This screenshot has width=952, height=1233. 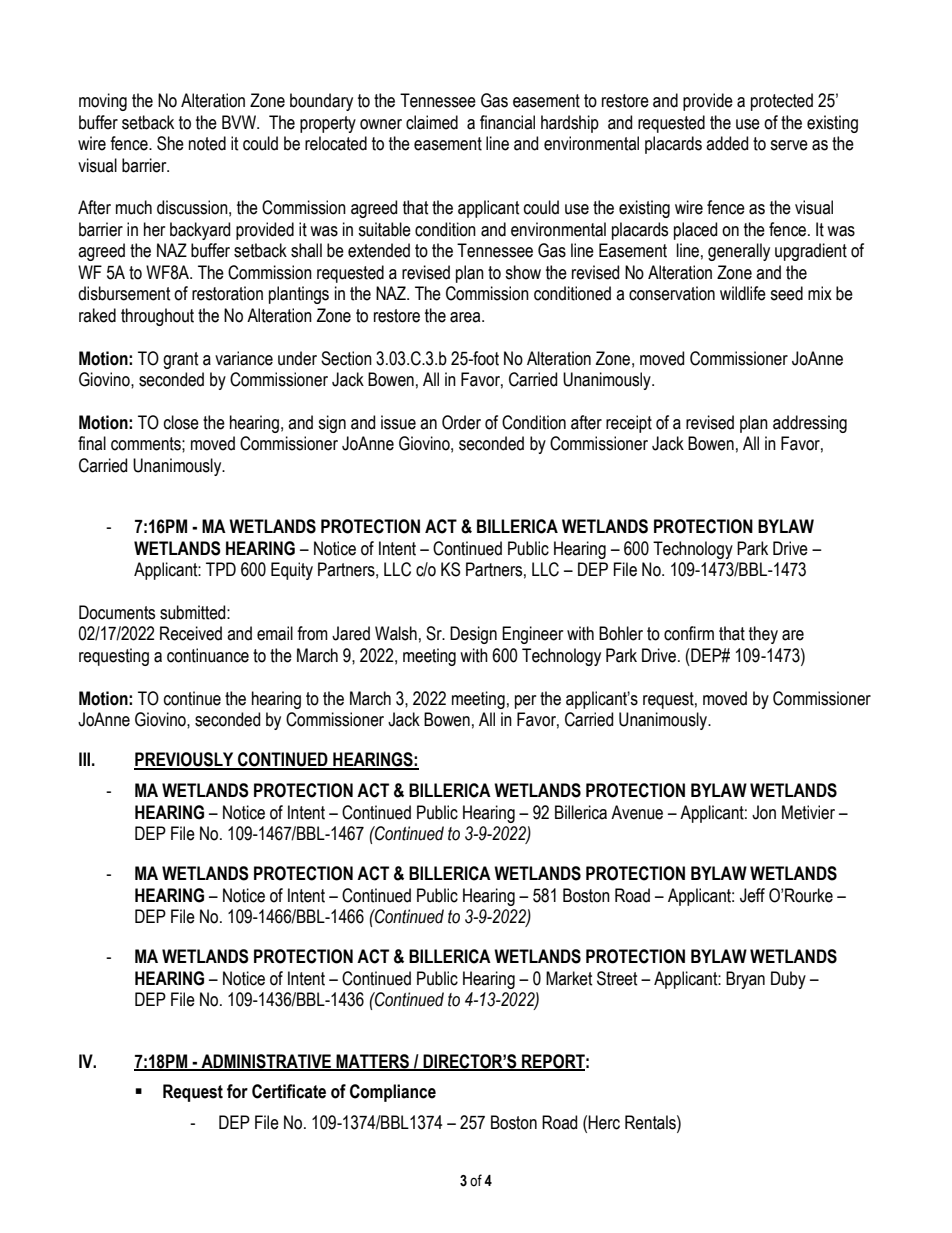 I want to click on addressing, so click(x=810, y=424).
